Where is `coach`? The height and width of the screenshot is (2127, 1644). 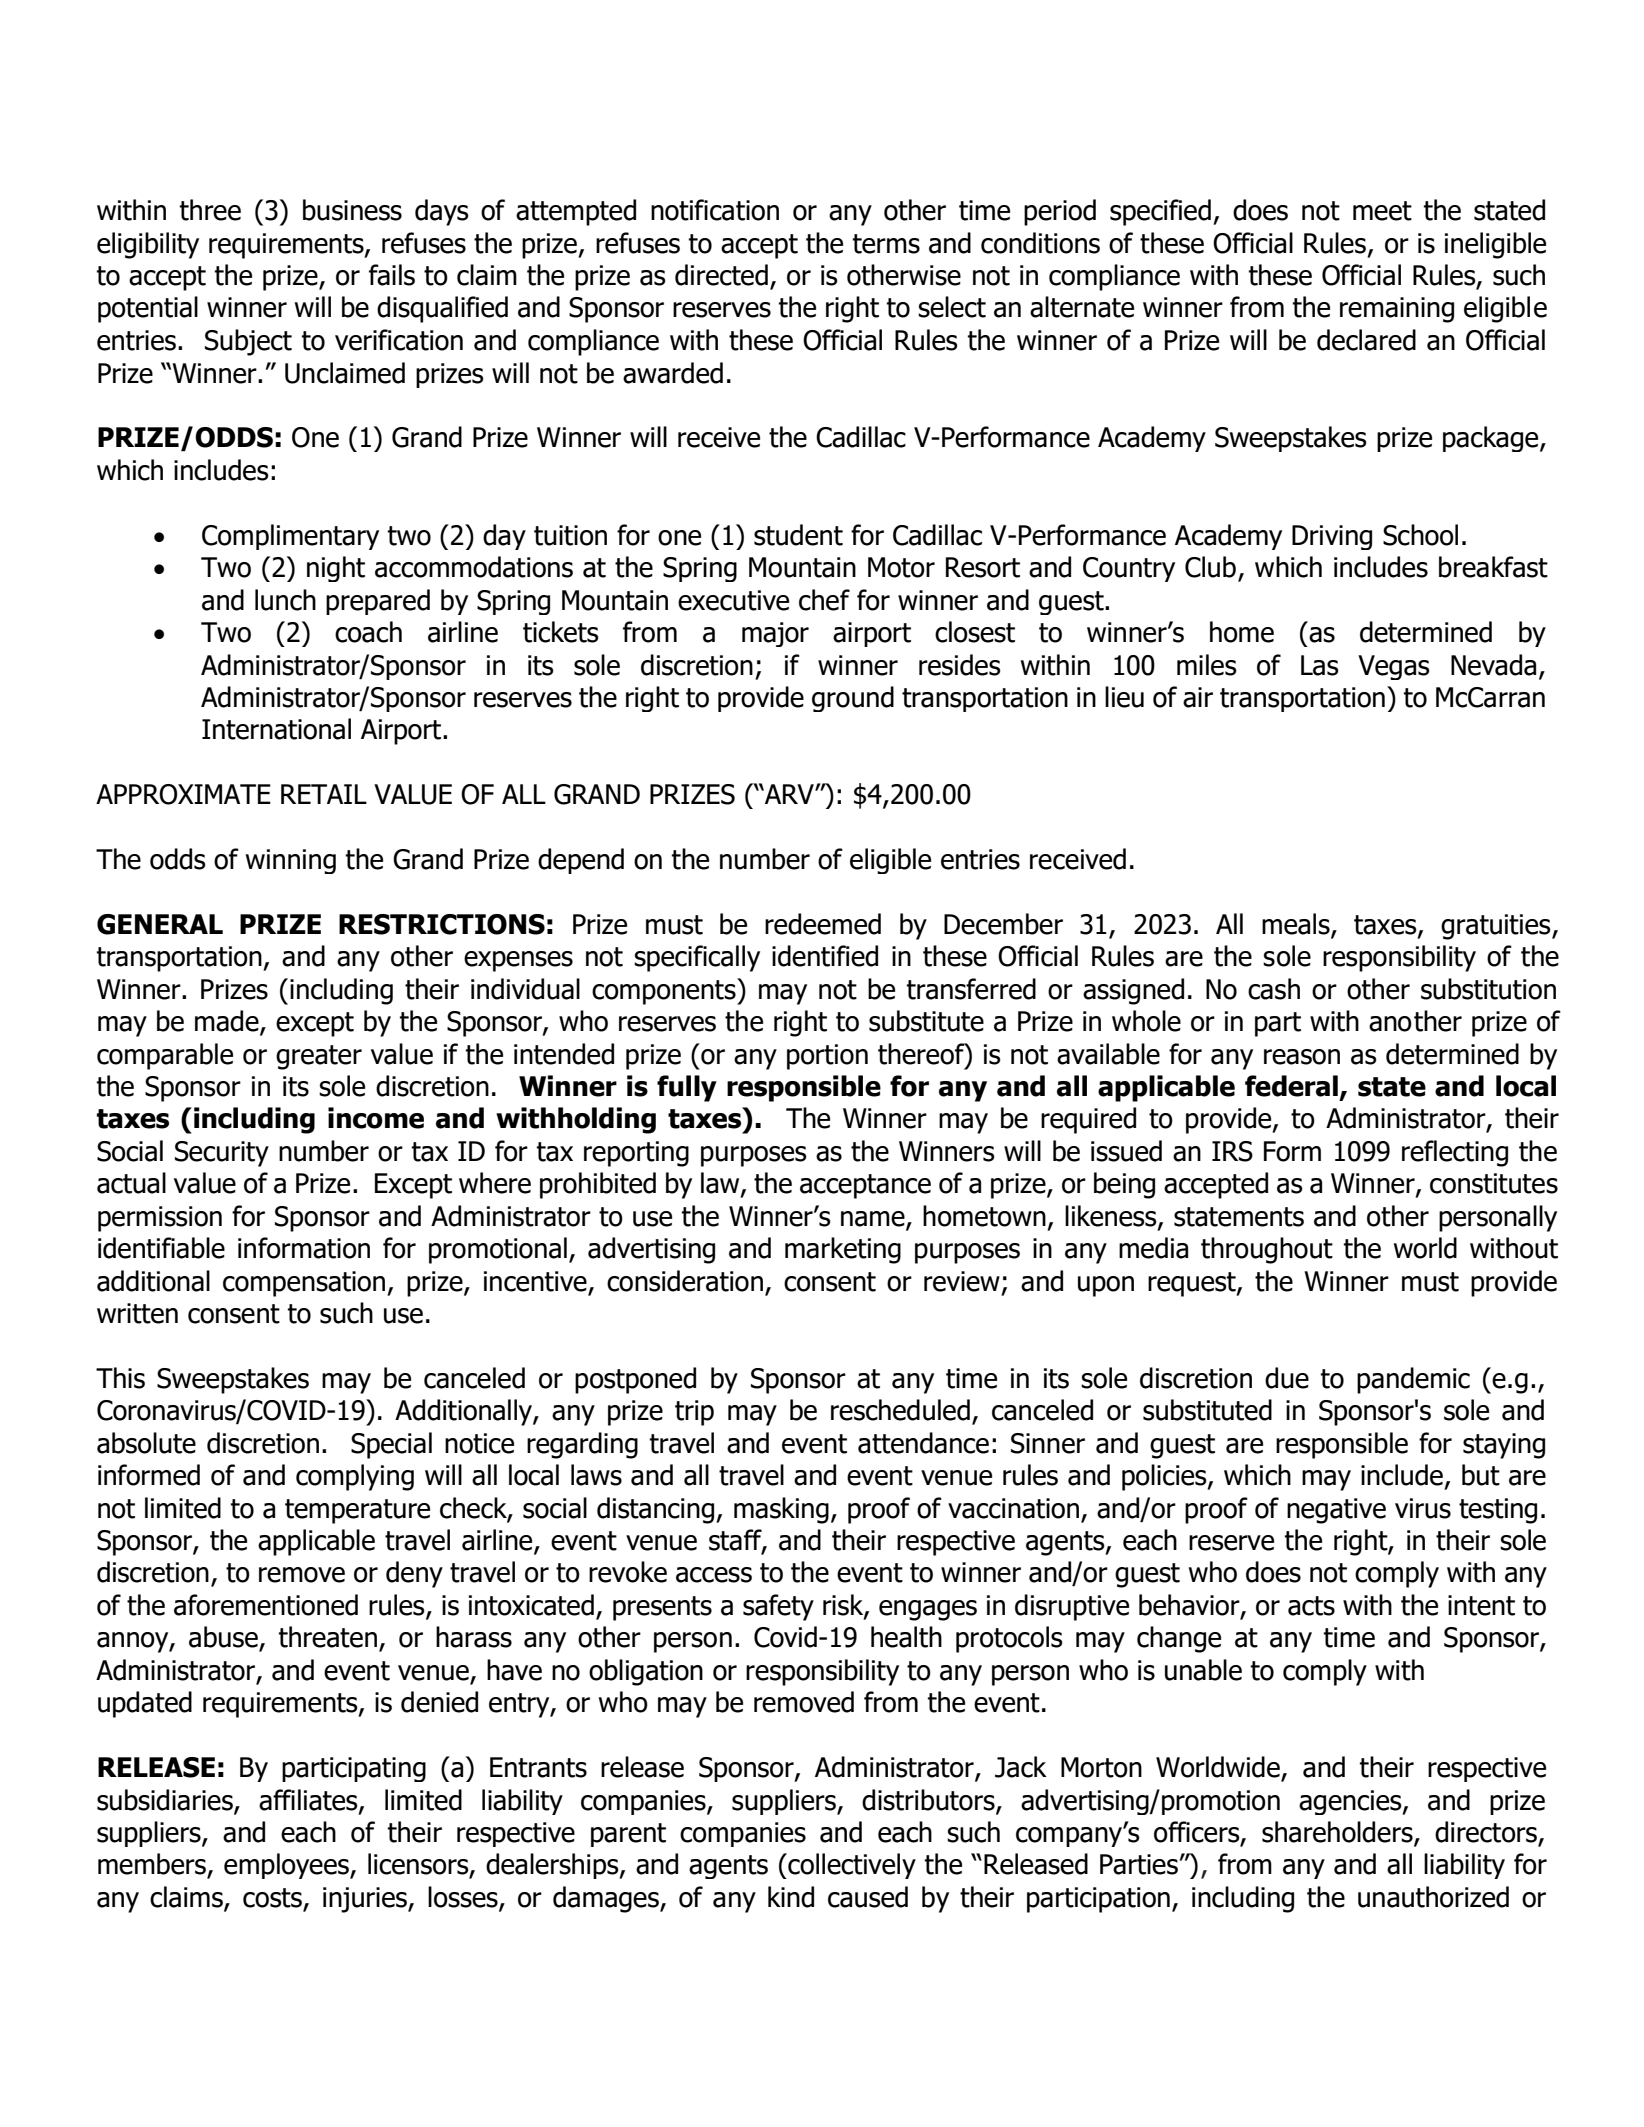
coach is located at coordinates (368, 632).
